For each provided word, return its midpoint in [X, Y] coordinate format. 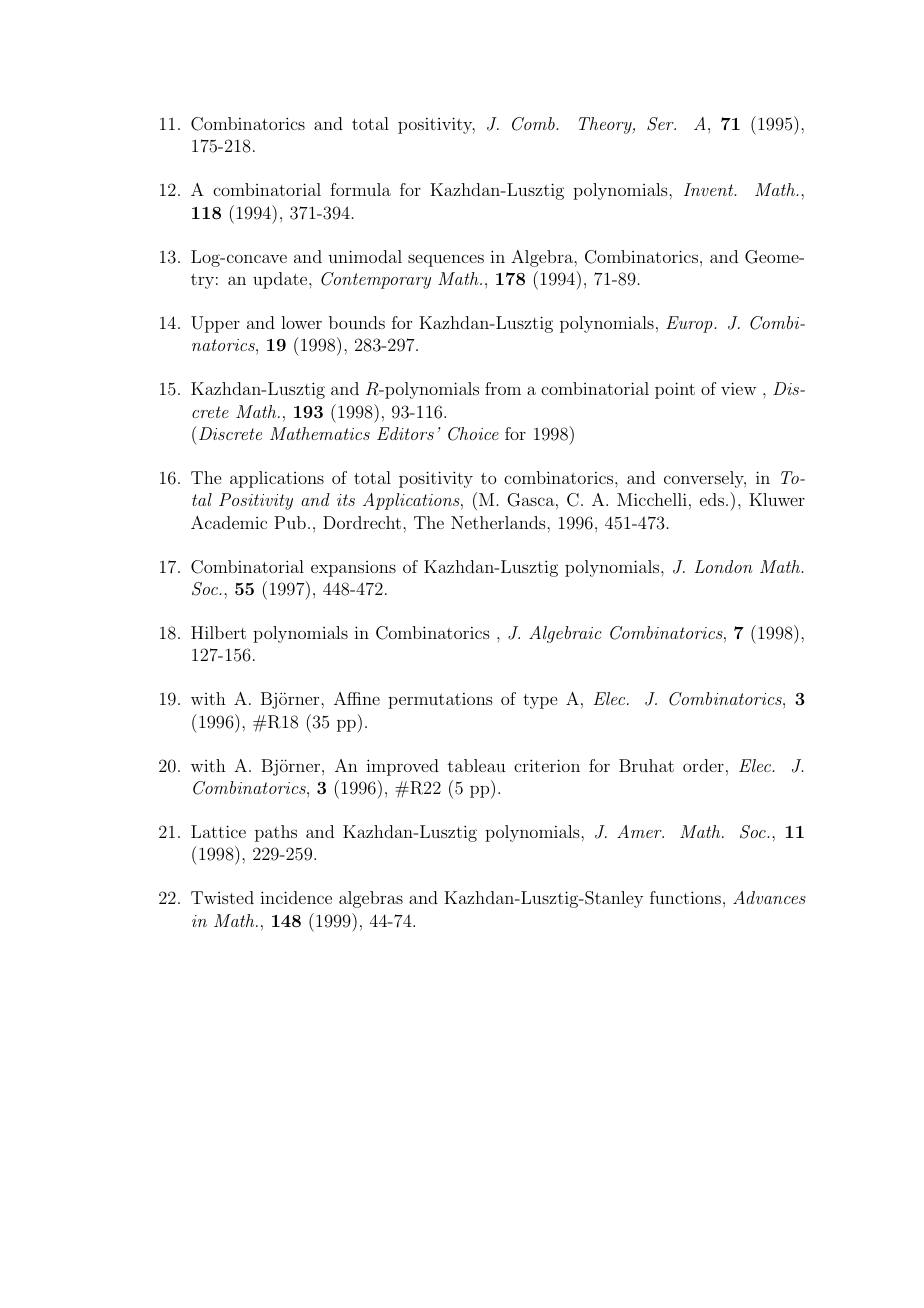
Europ [690, 324]
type [540, 701]
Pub [290, 522]
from [503, 388]
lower [301, 322]
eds [712, 499]
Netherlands [499, 522]
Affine [357, 698]
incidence [296, 897]
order [703, 765]
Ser [661, 124]
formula [360, 189]
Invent [710, 189]
